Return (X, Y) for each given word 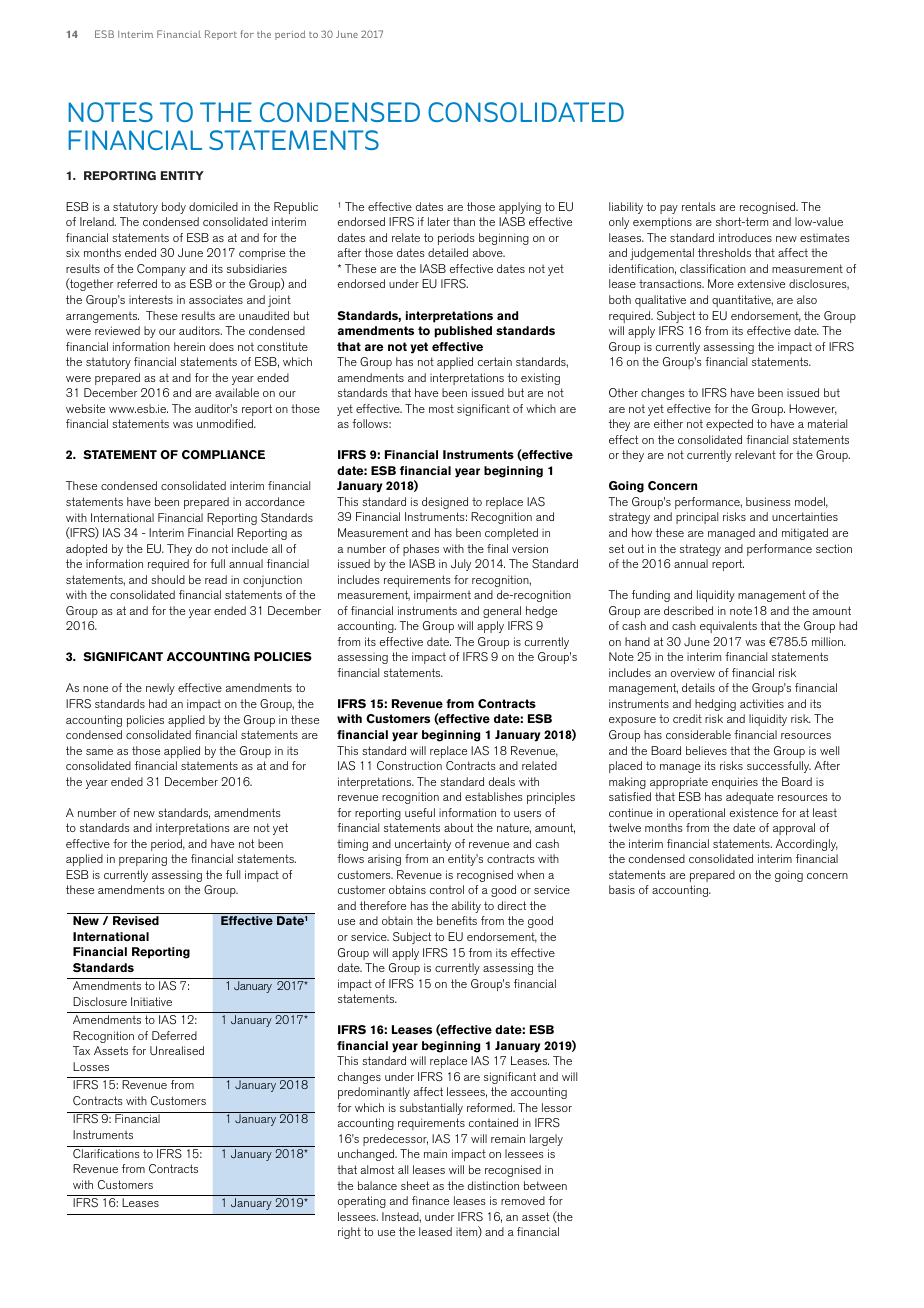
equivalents (728, 627)
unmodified (226, 423)
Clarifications (106, 1153)
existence (754, 812)
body (174, 208)
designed (445, 503)
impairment (442, 596)
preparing (143, 860)
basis (622, 889)
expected (729, 425)
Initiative (151, 1001)
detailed (448, 252)
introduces (745, 237)
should (168, 579)
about (458, 827)
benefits (457, 920)
